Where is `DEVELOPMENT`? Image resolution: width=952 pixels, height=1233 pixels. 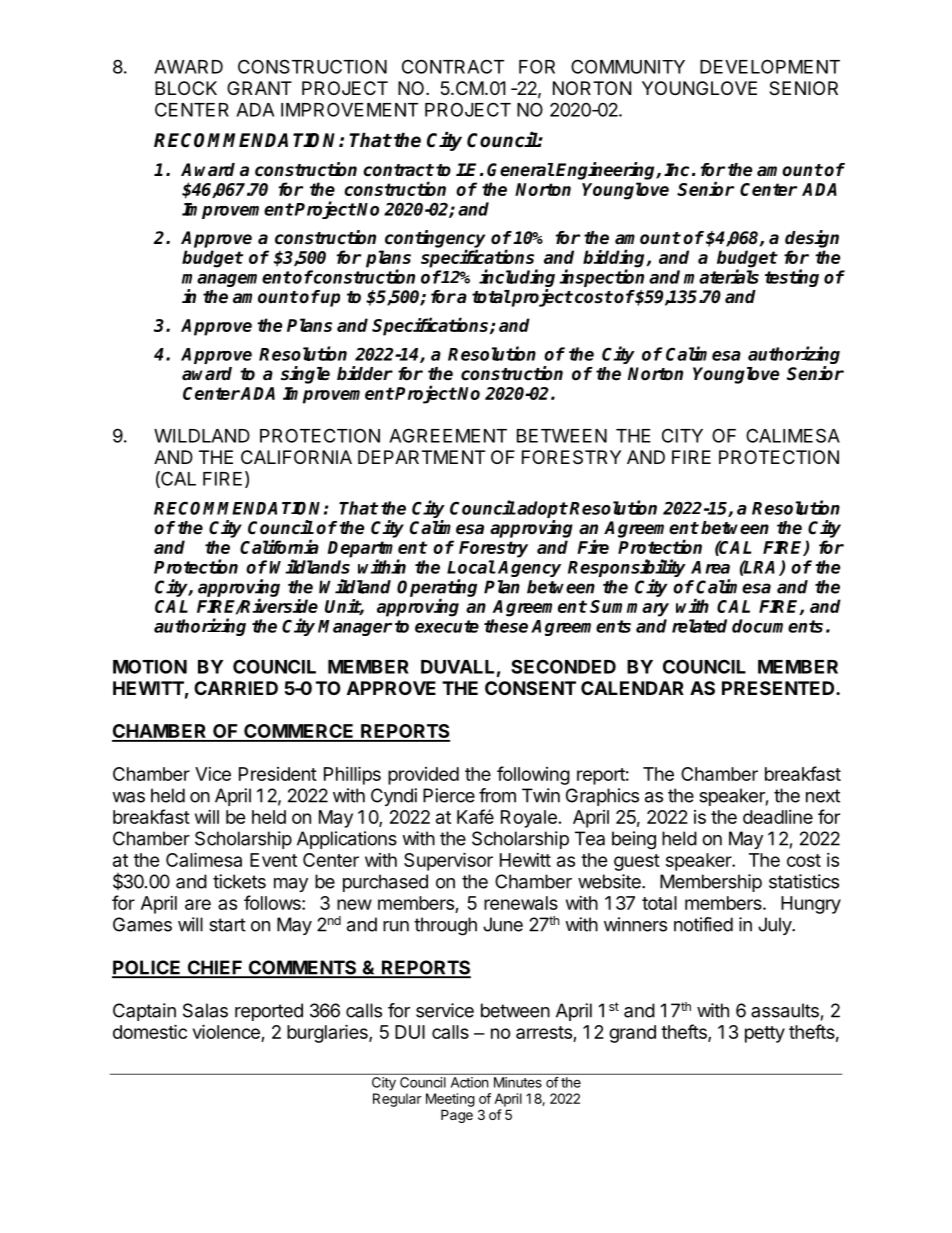
DEVELOPMENT is located at coordinates (770, 66).
